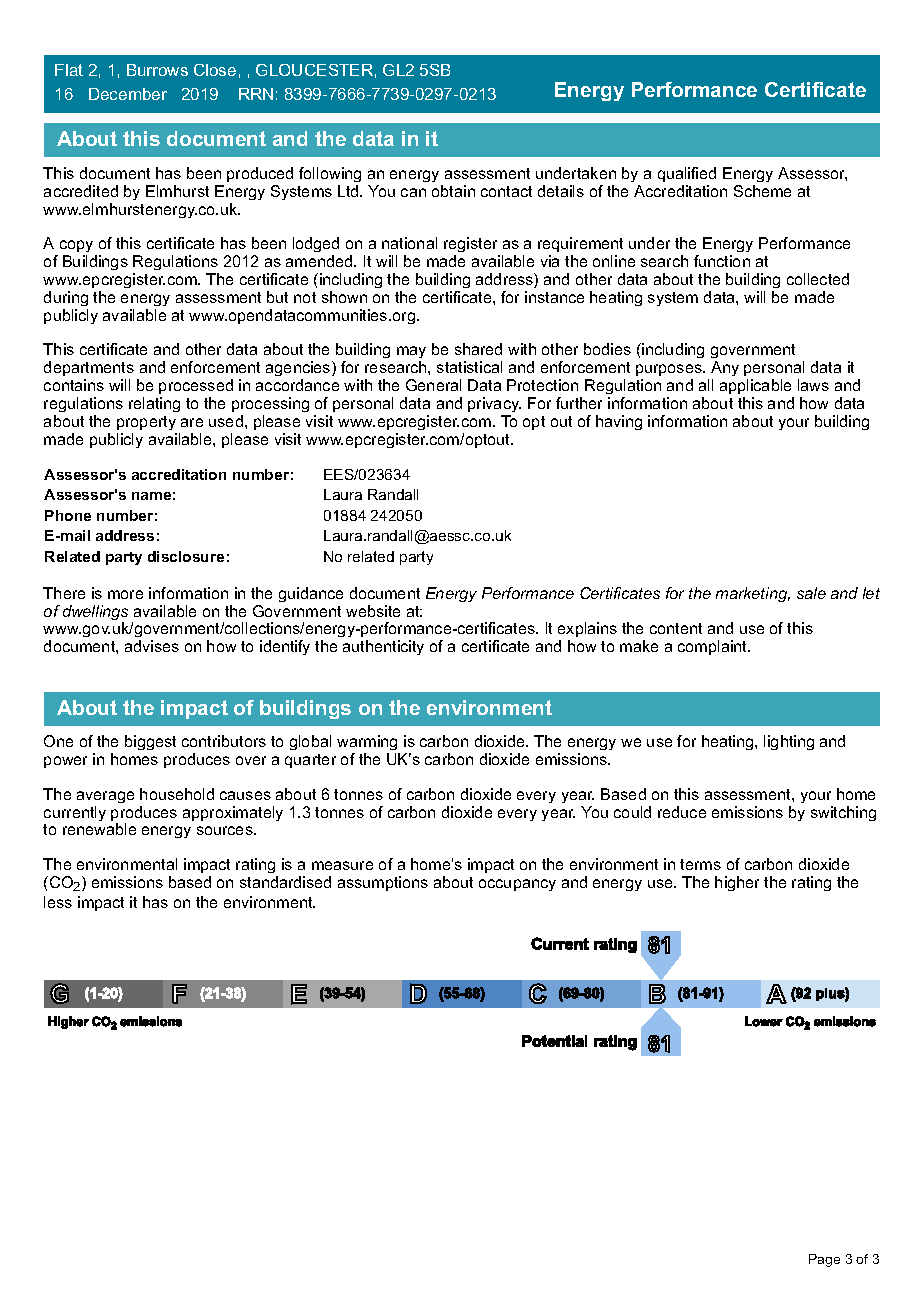 The image size is (924, 1308). I want to click on obtain, so click(453, 191).
